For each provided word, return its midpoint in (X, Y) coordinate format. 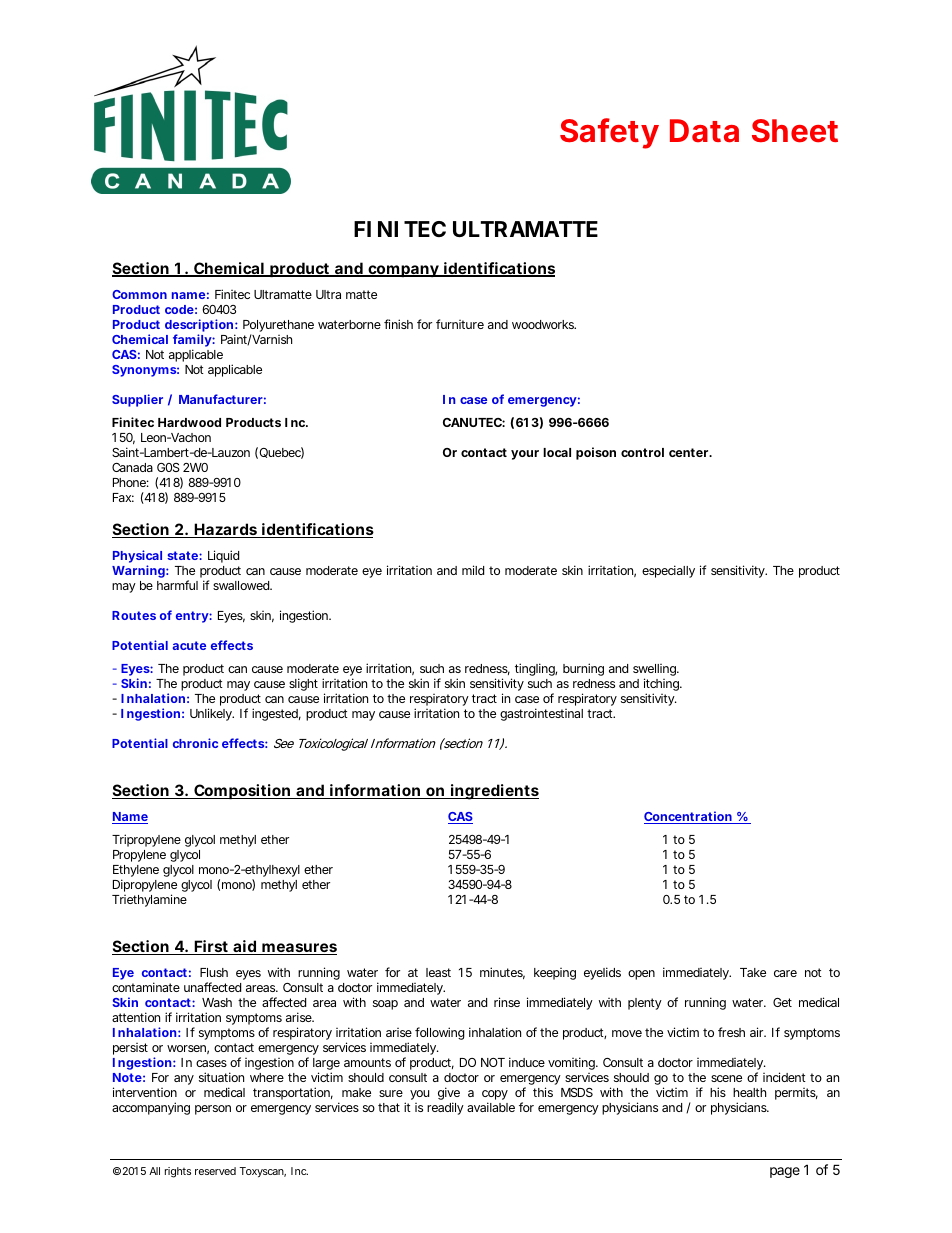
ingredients (494, 792)
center (690, 452)
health (749, 1092)
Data (704, 131)
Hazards (226, 530)
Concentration (688, 817)
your (525, 455)
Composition (242, 791)
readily (445, 1108)
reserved (215, 1171)
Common (139, 294)
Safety (609, 133)
